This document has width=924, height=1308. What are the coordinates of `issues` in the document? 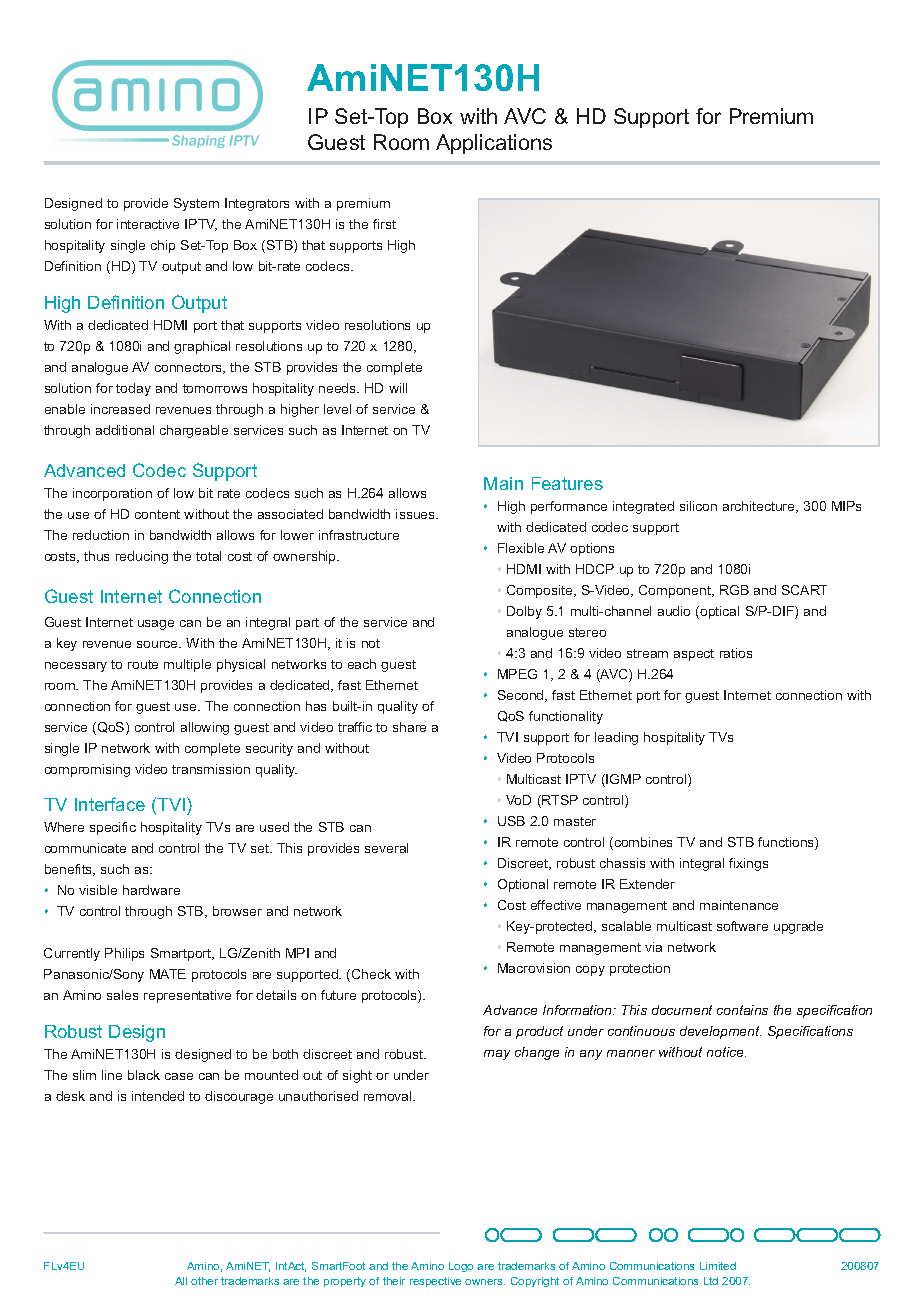 It's located at (416, 514).
